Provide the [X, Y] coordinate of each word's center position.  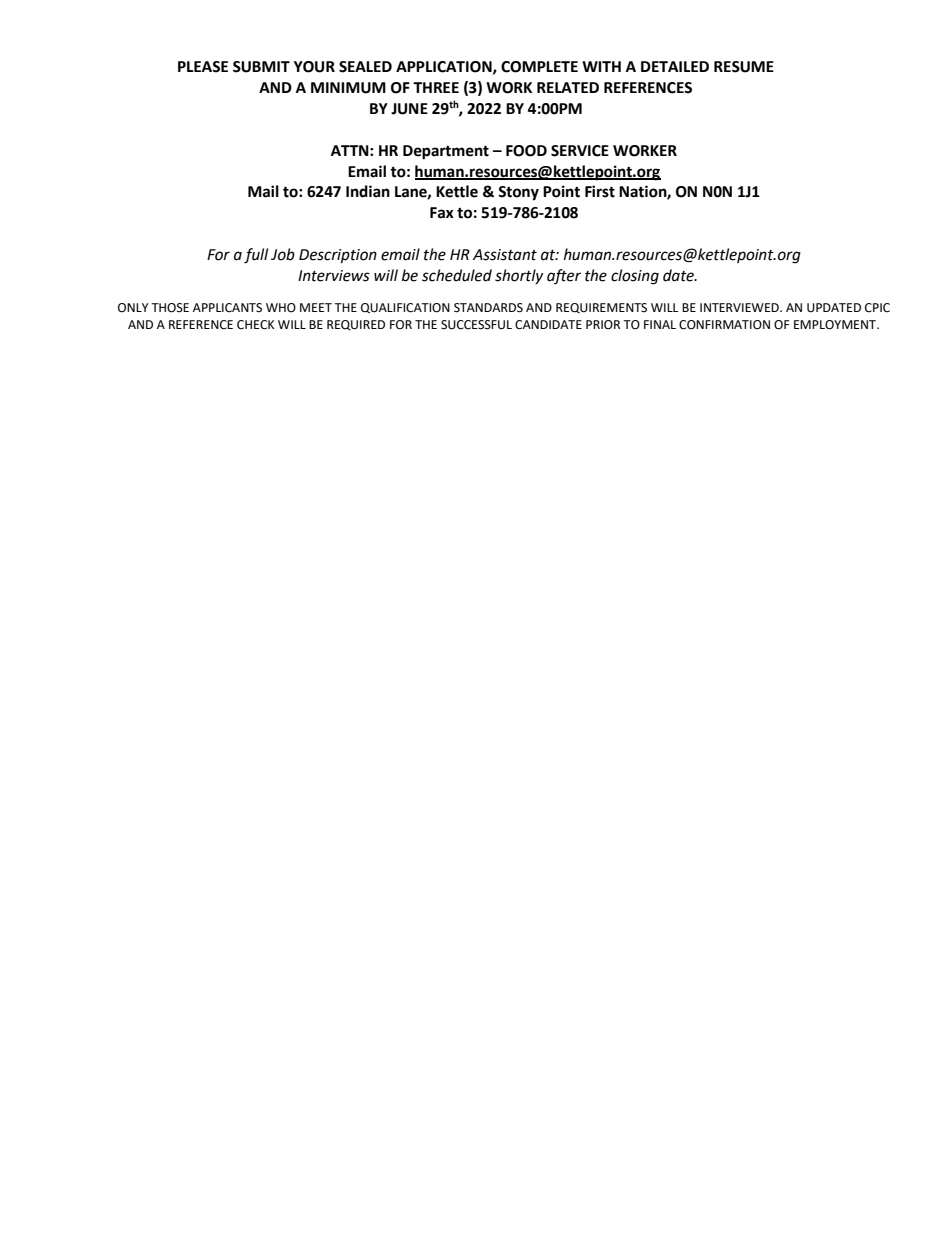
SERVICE [580, 151]
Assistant [505, 255]
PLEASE [203, 67]
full [256, 256]
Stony [518, 193]
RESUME [744, 67]
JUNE [409, 109]
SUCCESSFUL [476, 325]
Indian [368, 191]
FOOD [526, 151]
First [600, 191]
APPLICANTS [227, 308]
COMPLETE [539, 67]
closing [635, 277]
